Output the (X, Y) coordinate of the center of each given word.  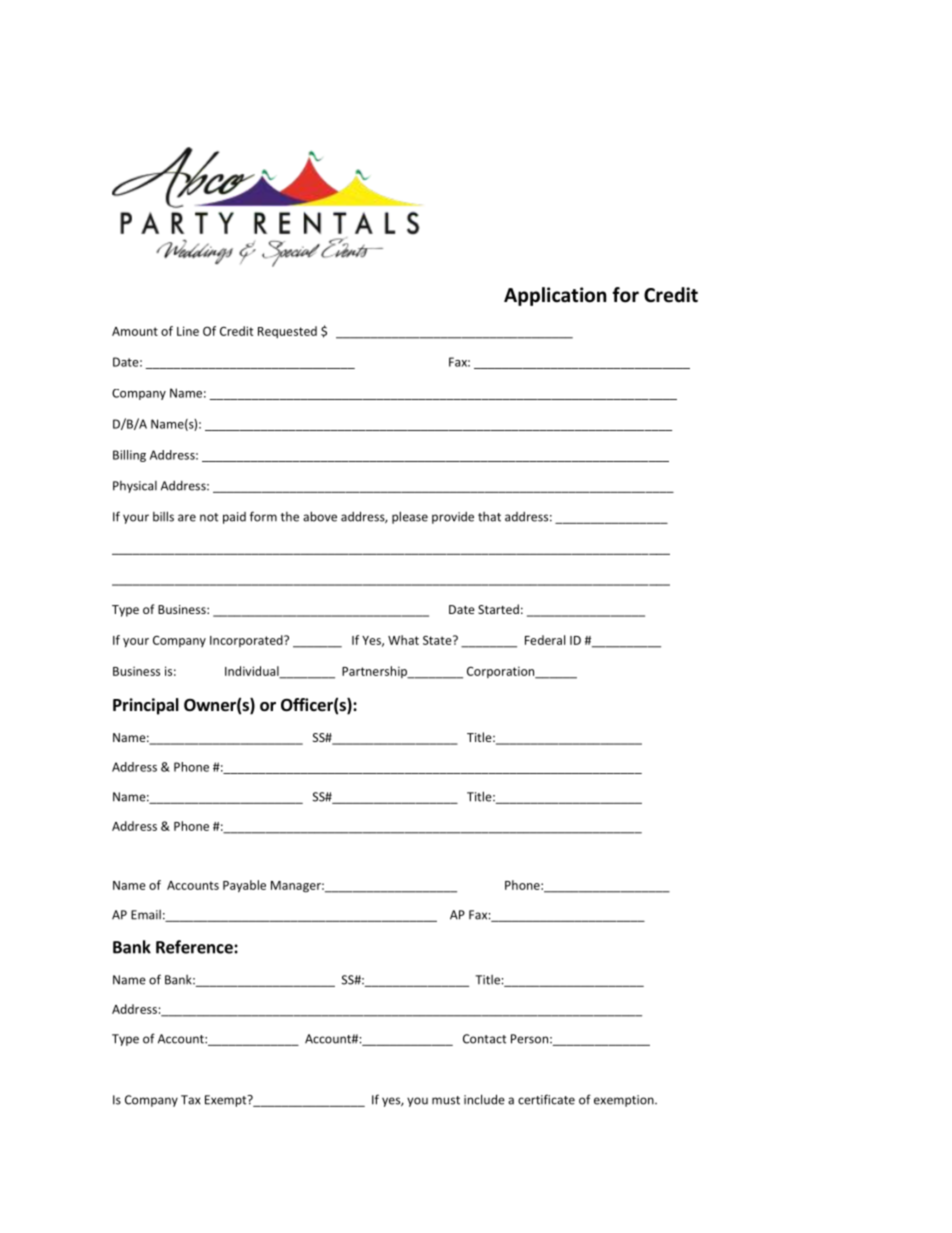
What (403, 640)
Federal (545, 640)
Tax (190, 1100)
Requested (287, 332)
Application (555, 296)
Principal (146, 706)
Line (188, 331)
